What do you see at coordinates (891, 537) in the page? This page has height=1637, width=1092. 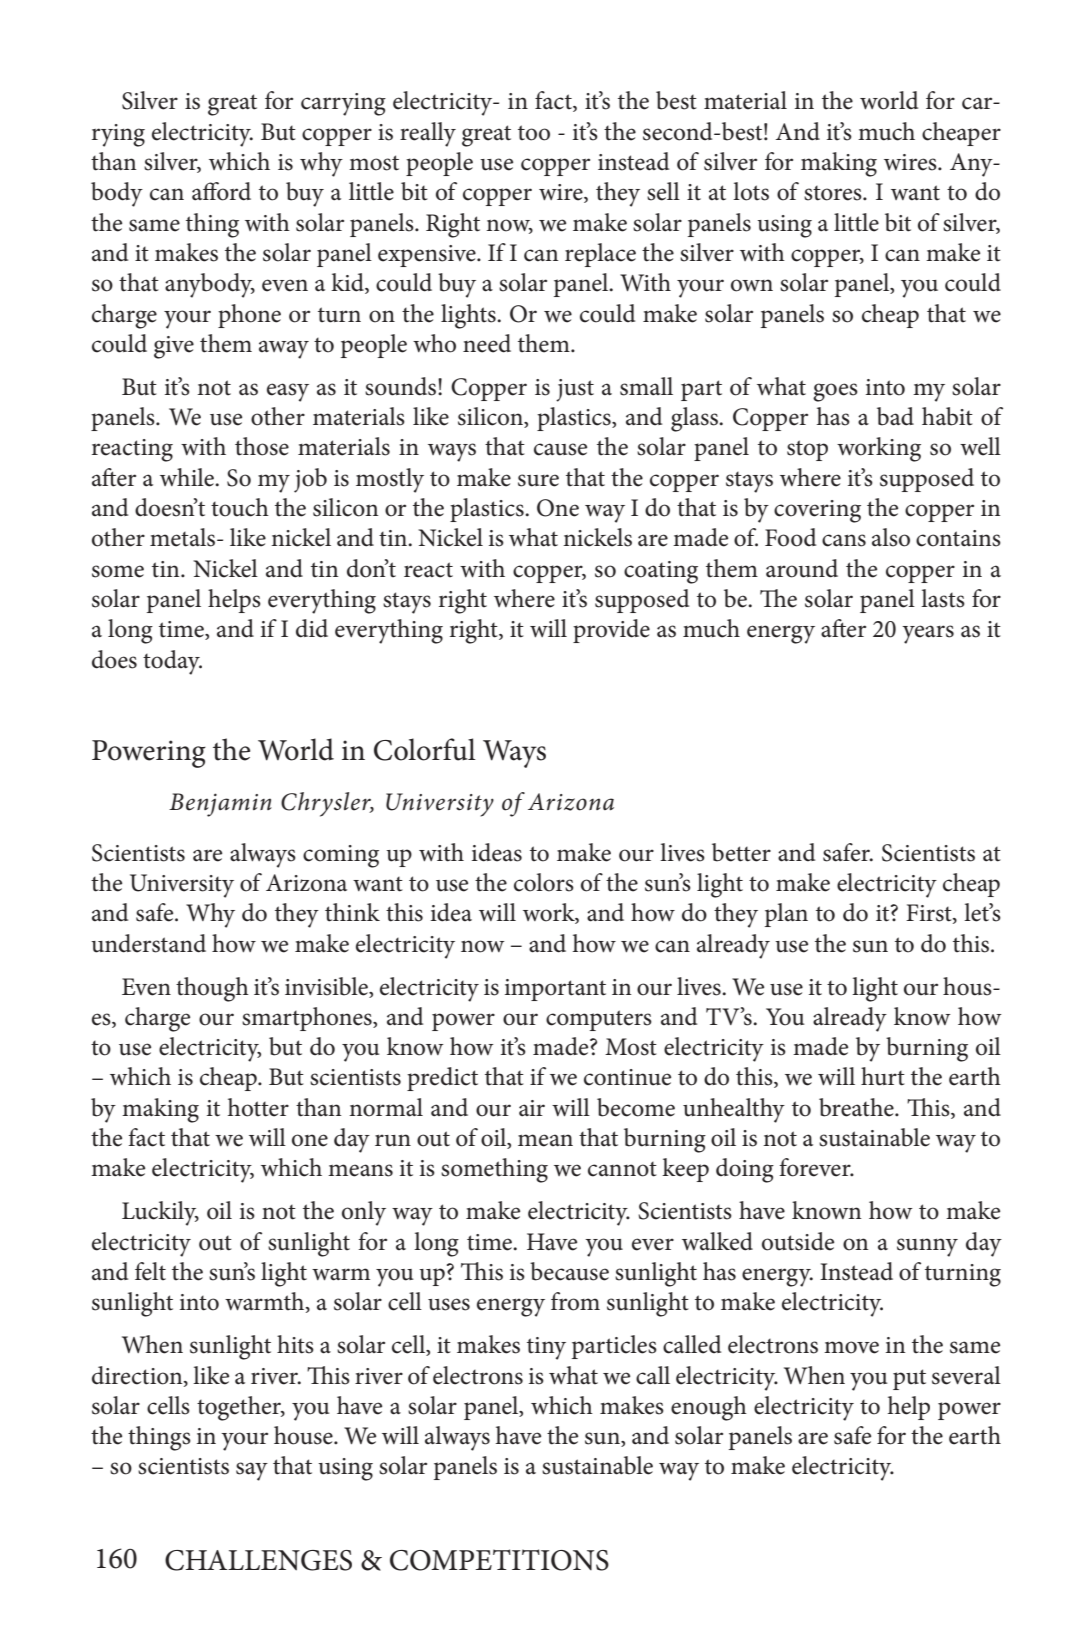 I see `also` at bounding box center [891, 537].
